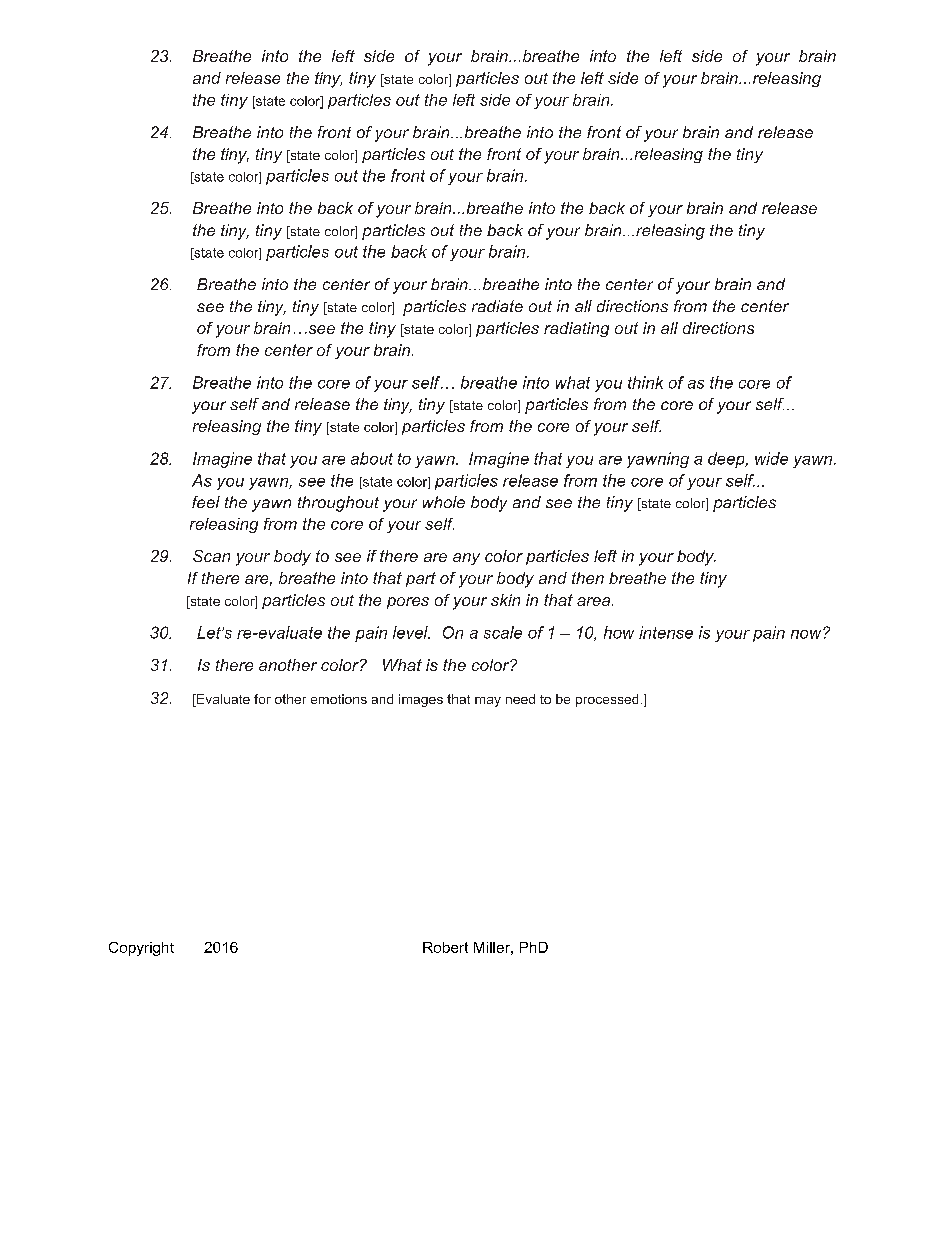  Describe the element at coordinates (141, 949) in the image. I see `Copyright` at that location.
